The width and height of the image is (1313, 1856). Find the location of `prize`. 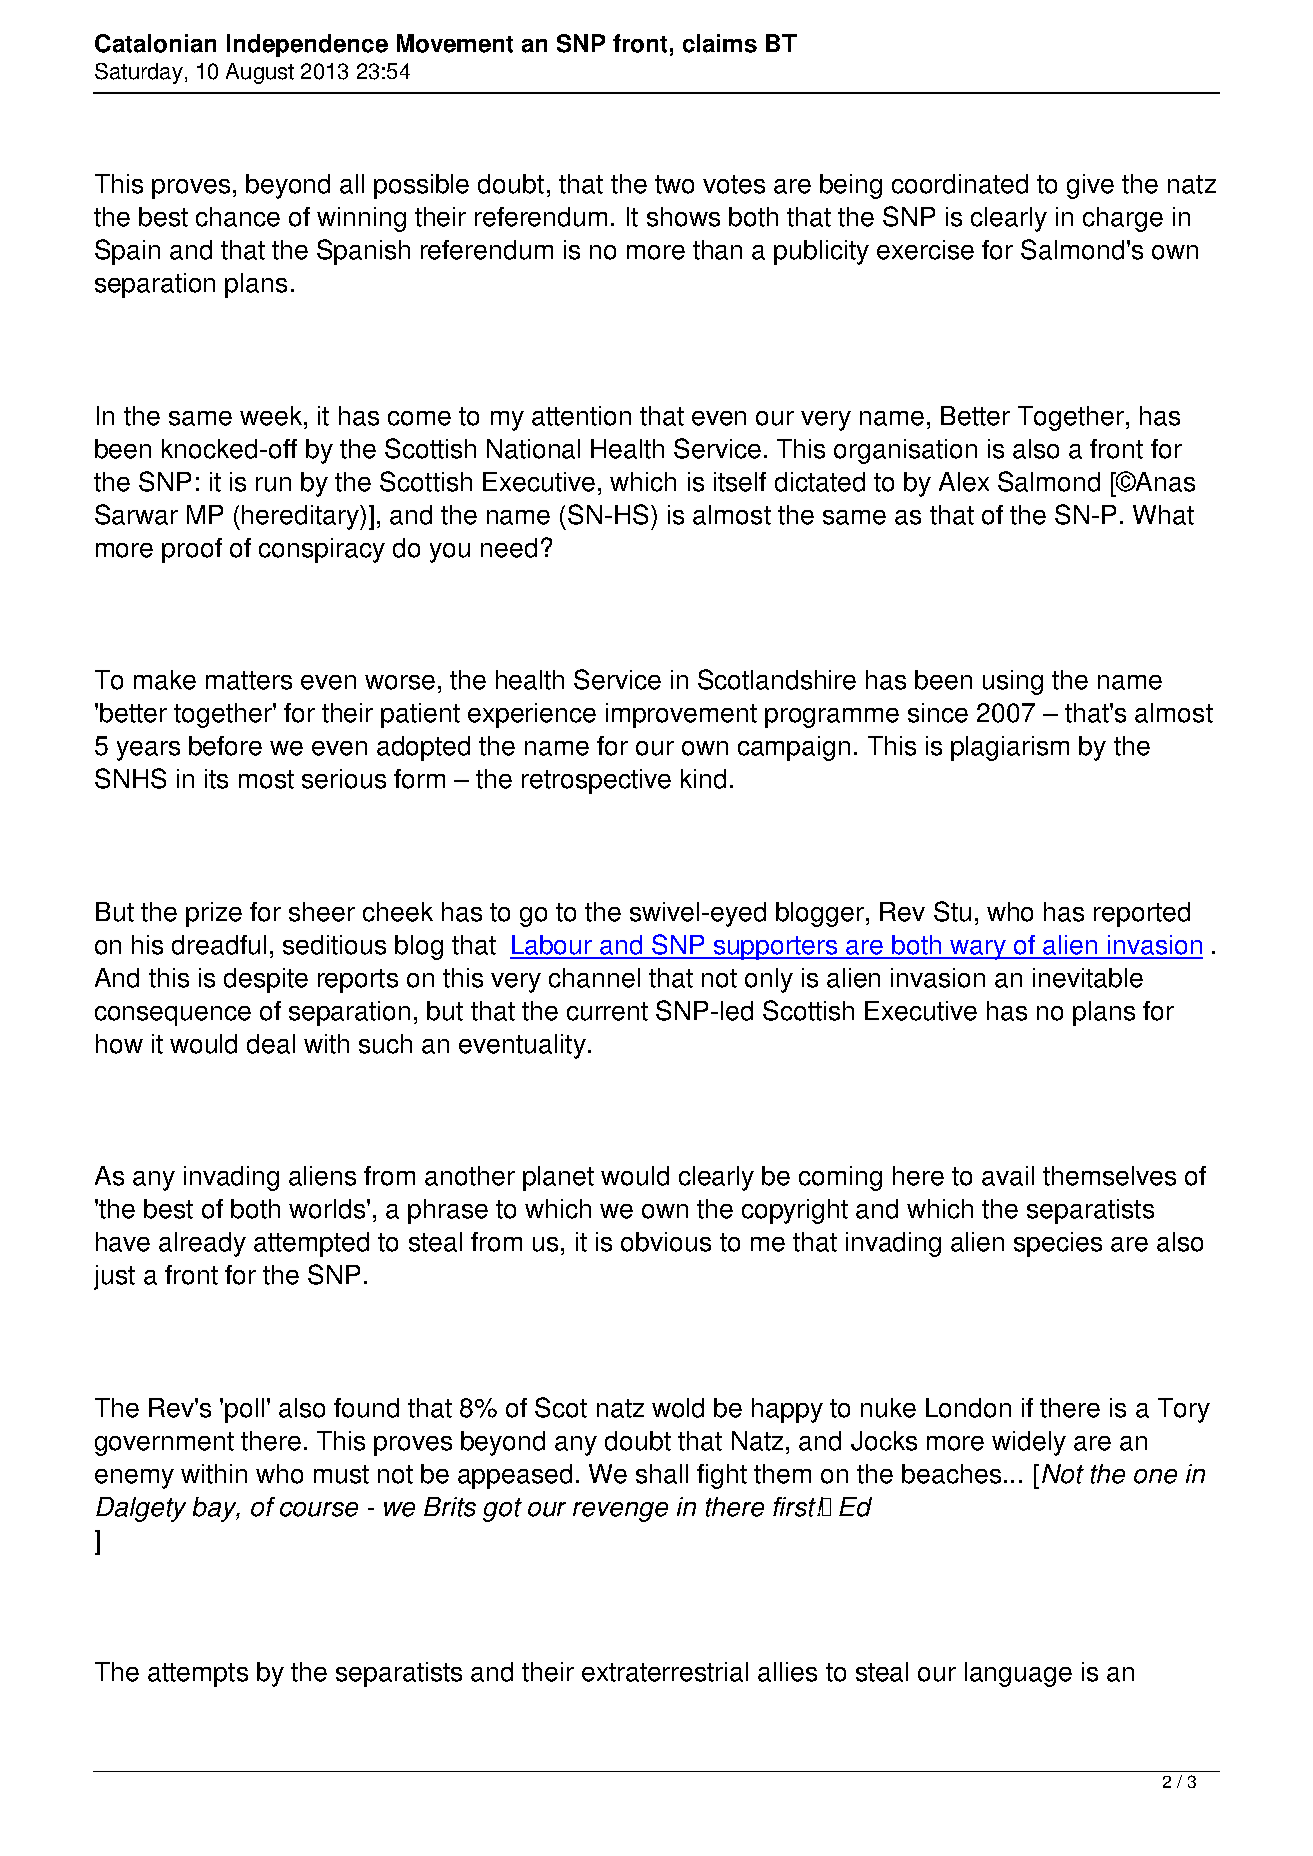

prize is located at coordinates (214, 914).
